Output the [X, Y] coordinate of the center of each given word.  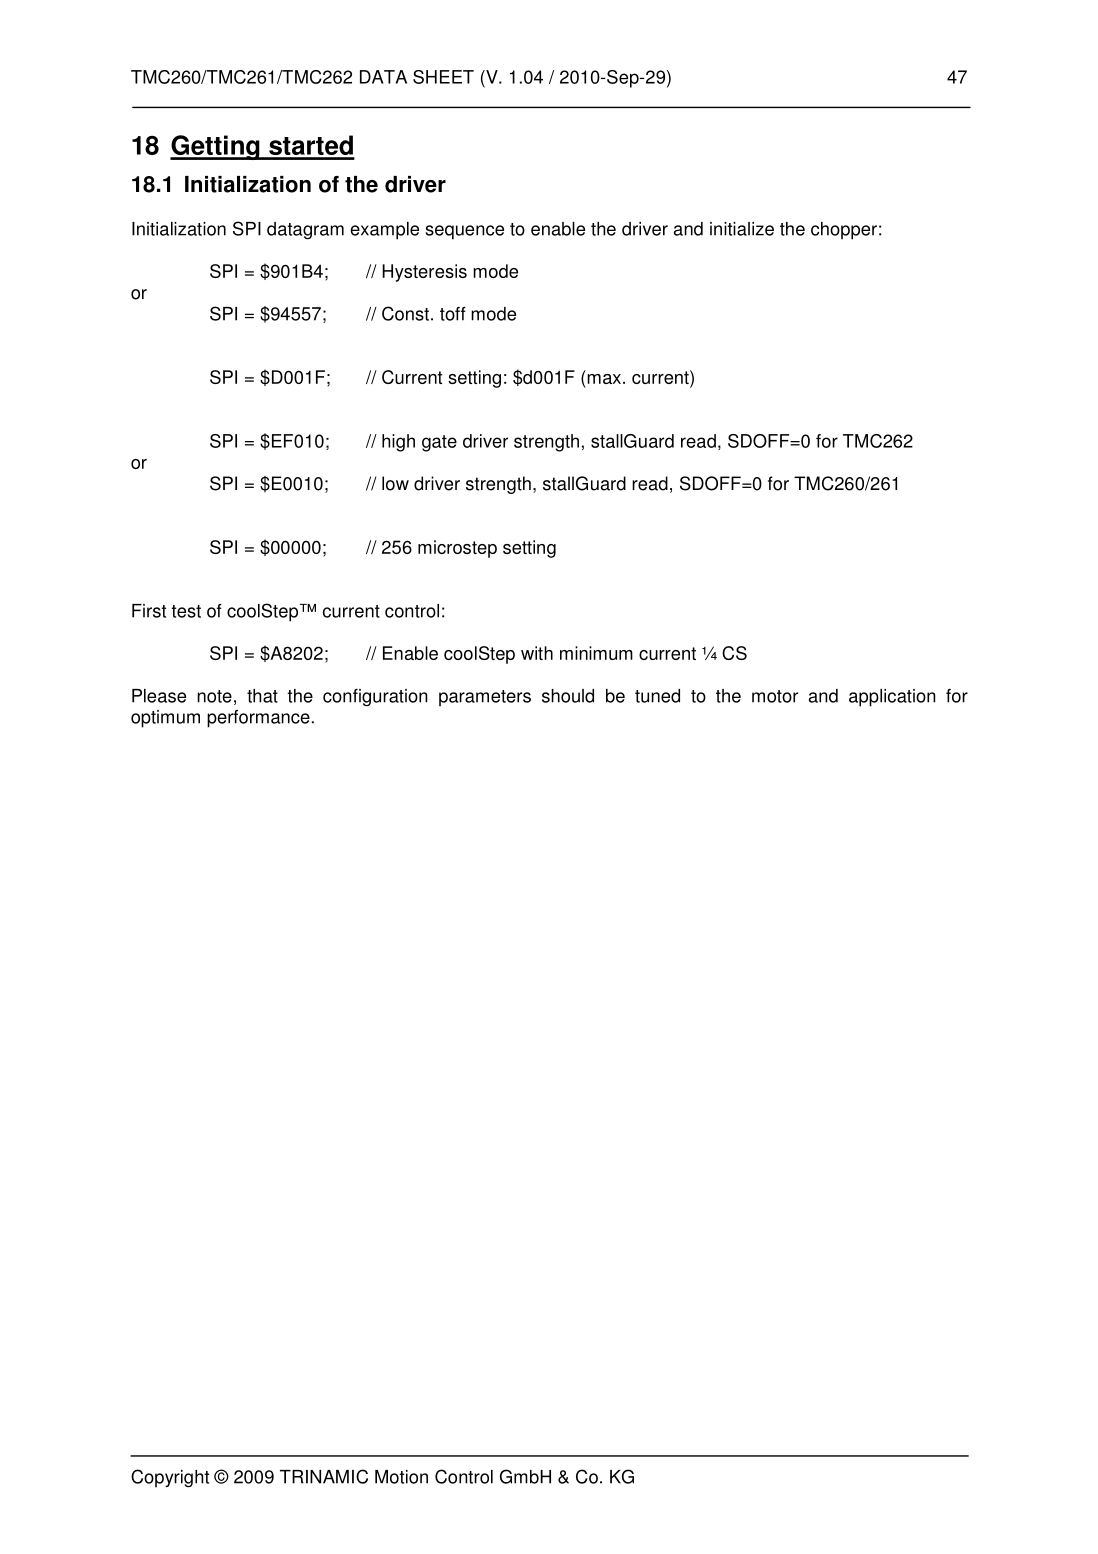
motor [775, 696]
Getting [216, 147]
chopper [844, 231]
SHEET [443, 77]
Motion [401, 1477]
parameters [485, 698]
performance [258, 719]
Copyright [170, 1478]
